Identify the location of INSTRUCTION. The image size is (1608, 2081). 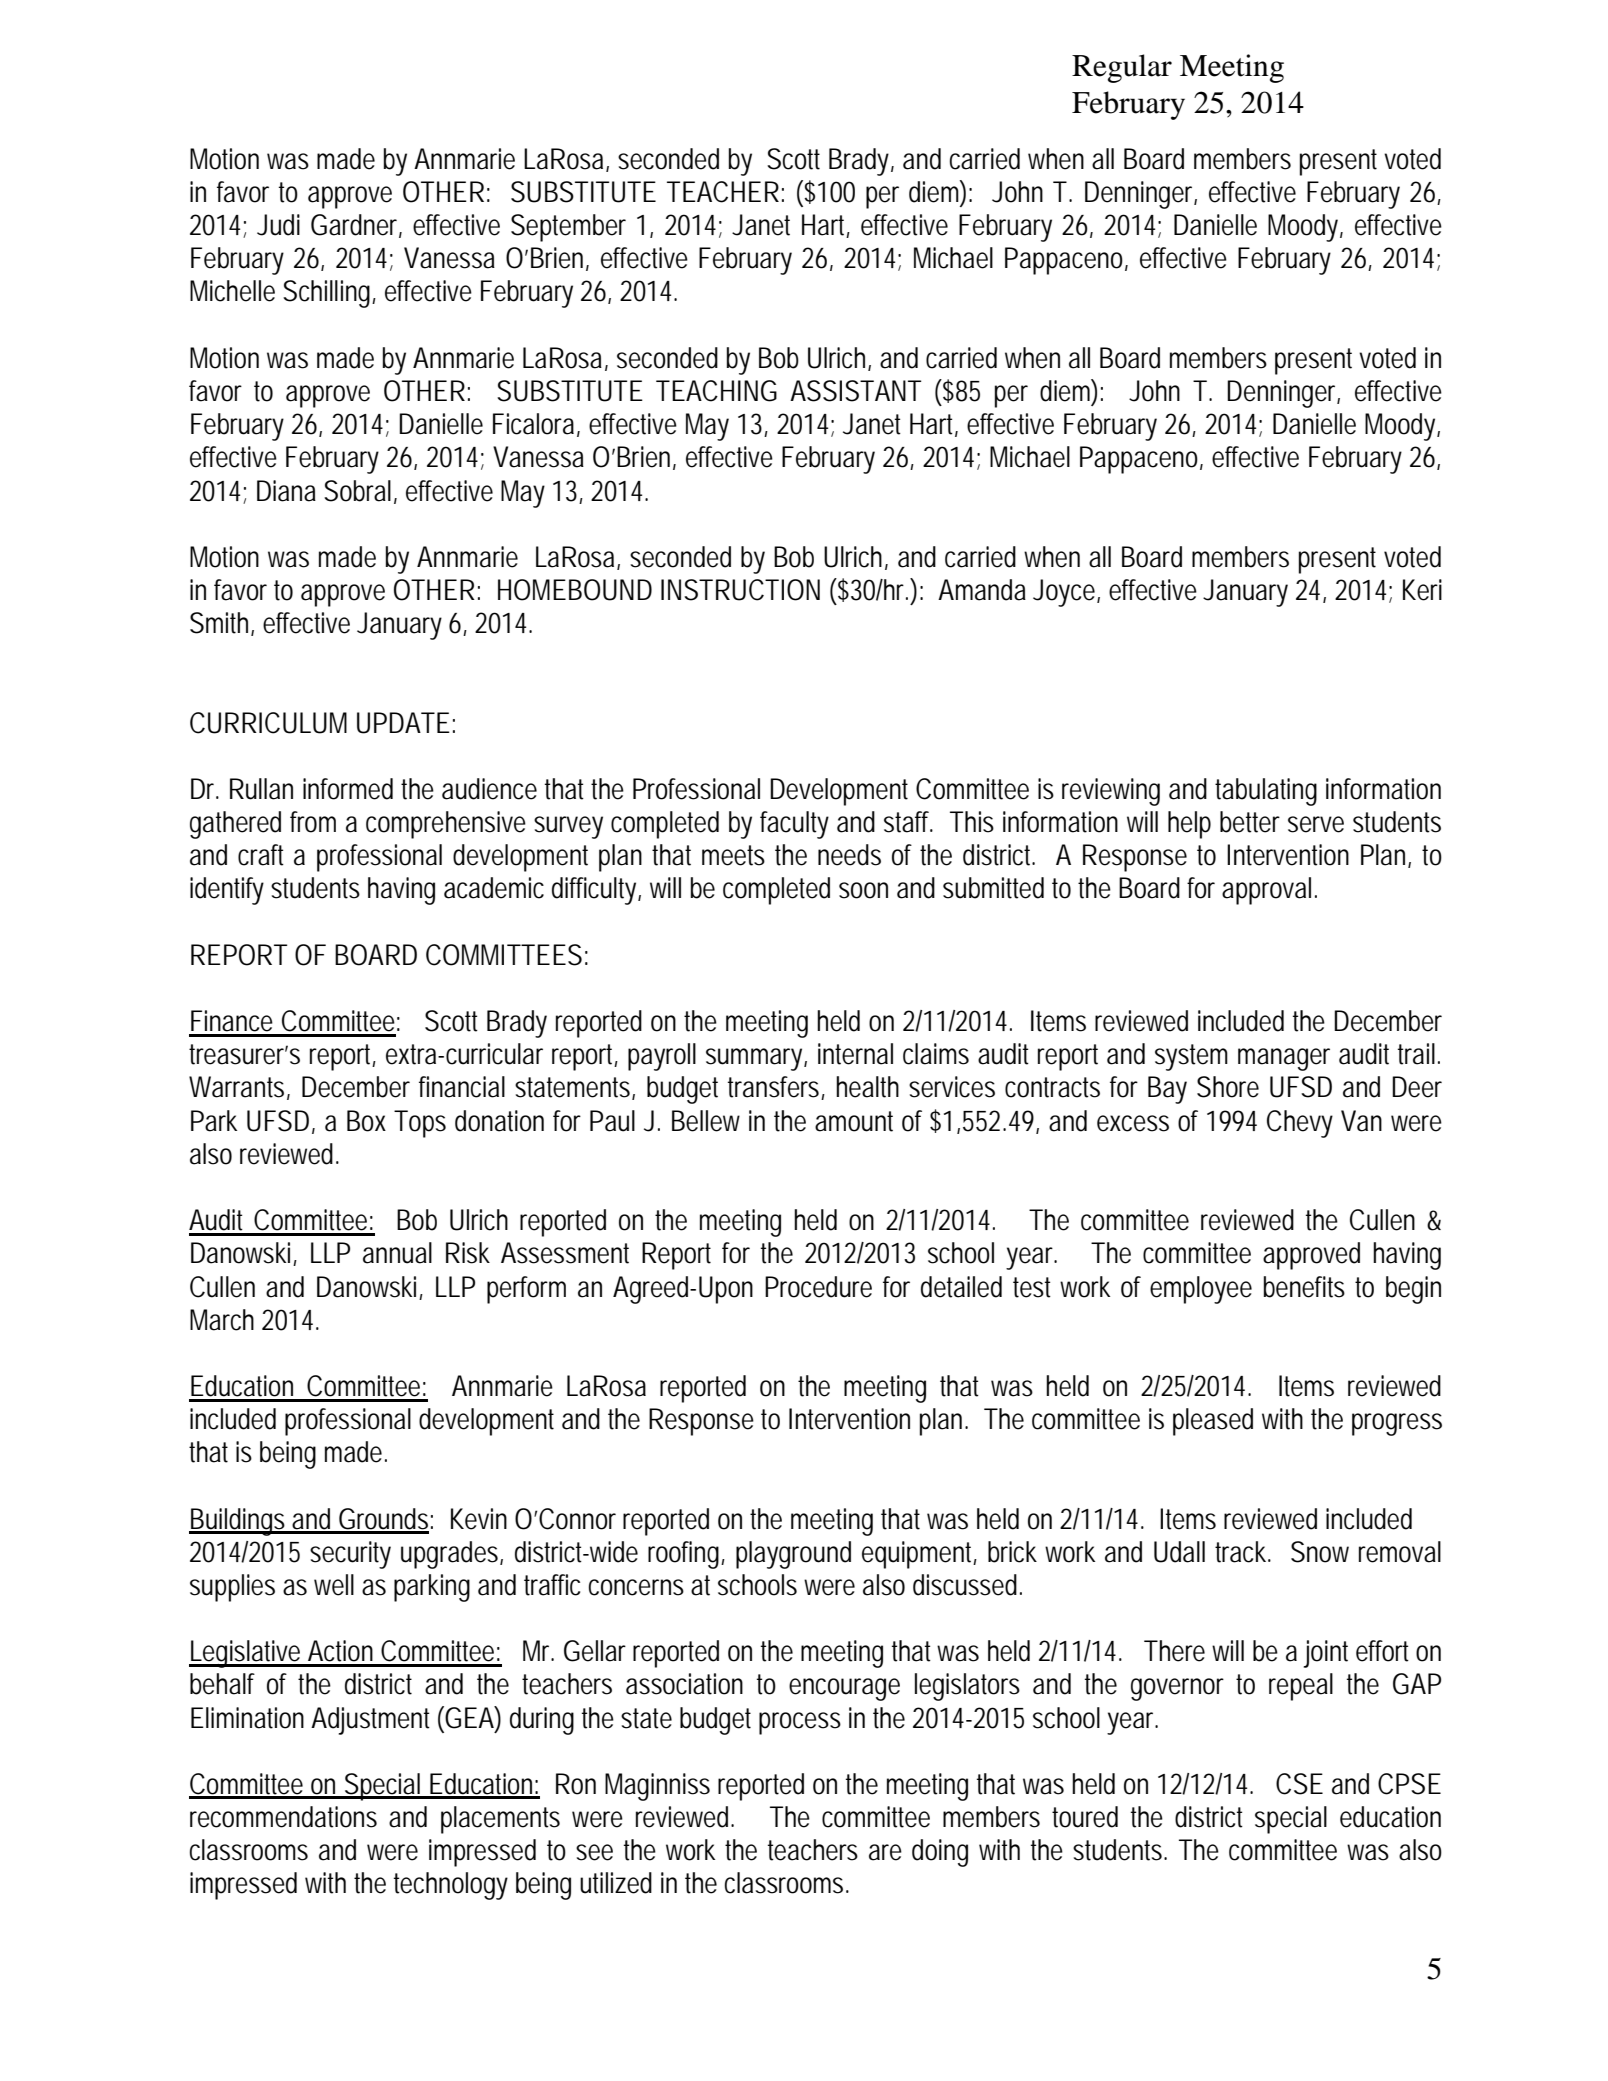
(740, 590).
